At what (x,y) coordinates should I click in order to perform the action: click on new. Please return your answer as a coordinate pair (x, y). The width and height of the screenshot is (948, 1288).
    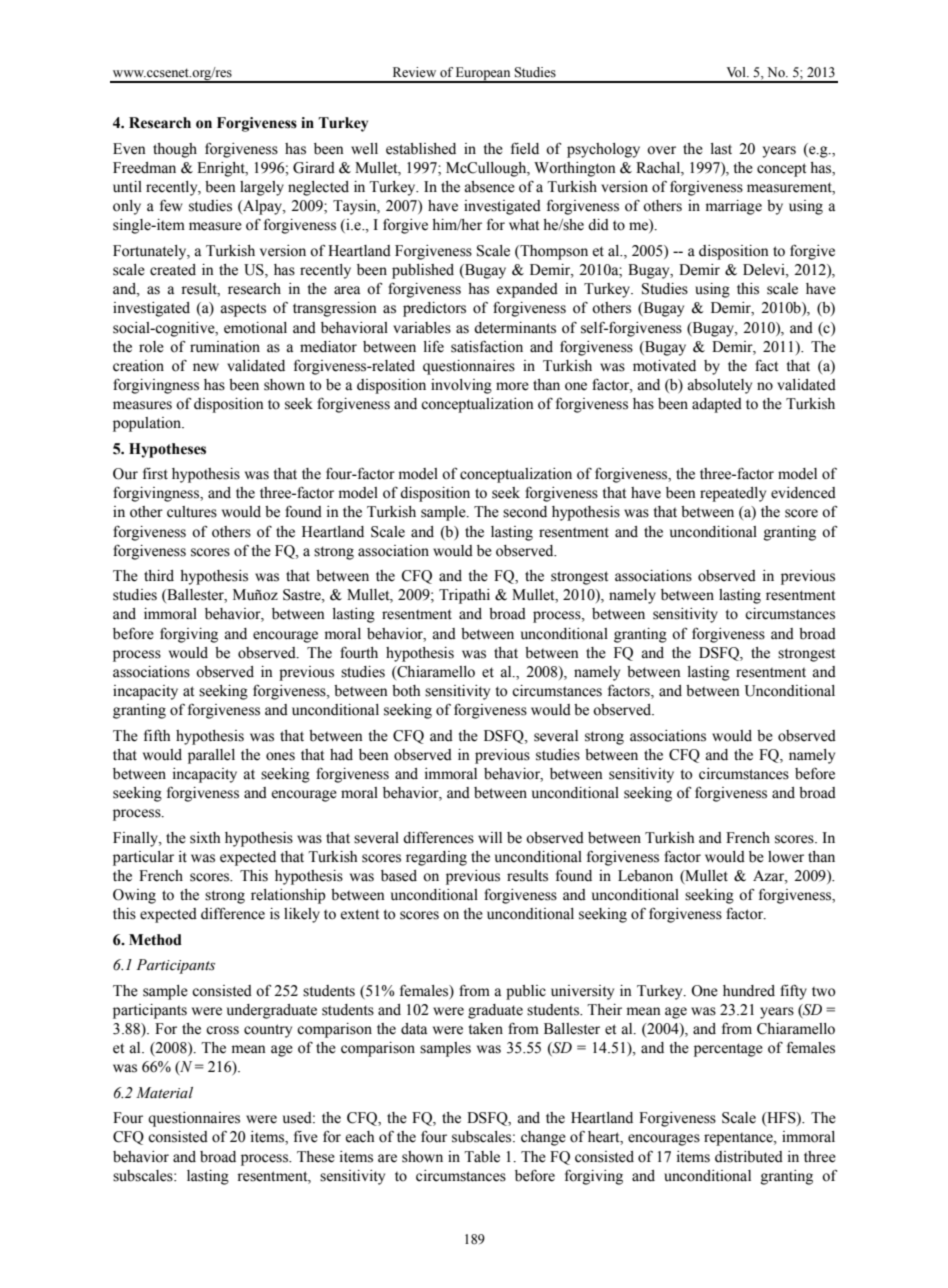
    Looking at the image, I should click on (206, 367).
